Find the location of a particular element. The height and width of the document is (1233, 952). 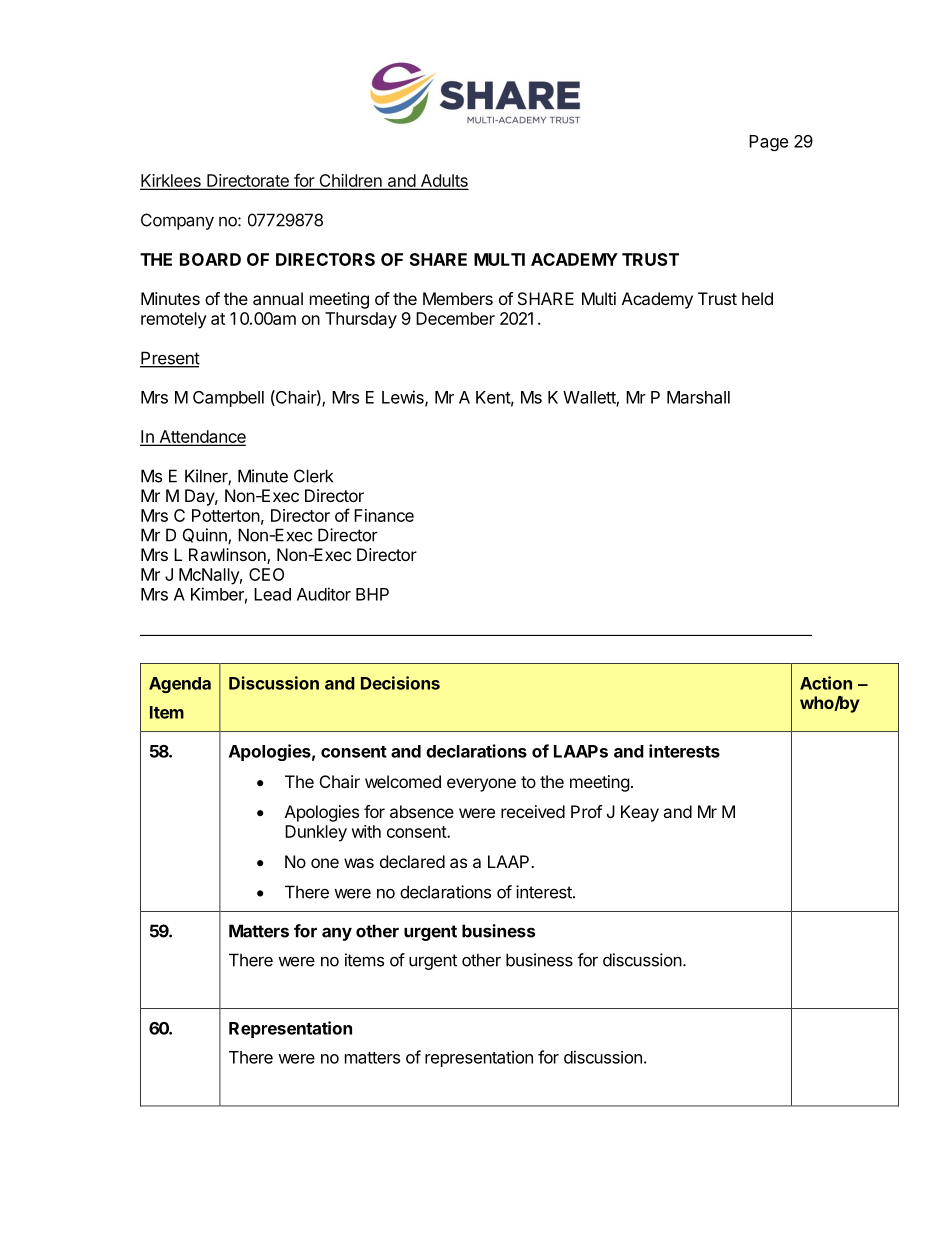

Dunkley is located at coordinates (316, 833).
